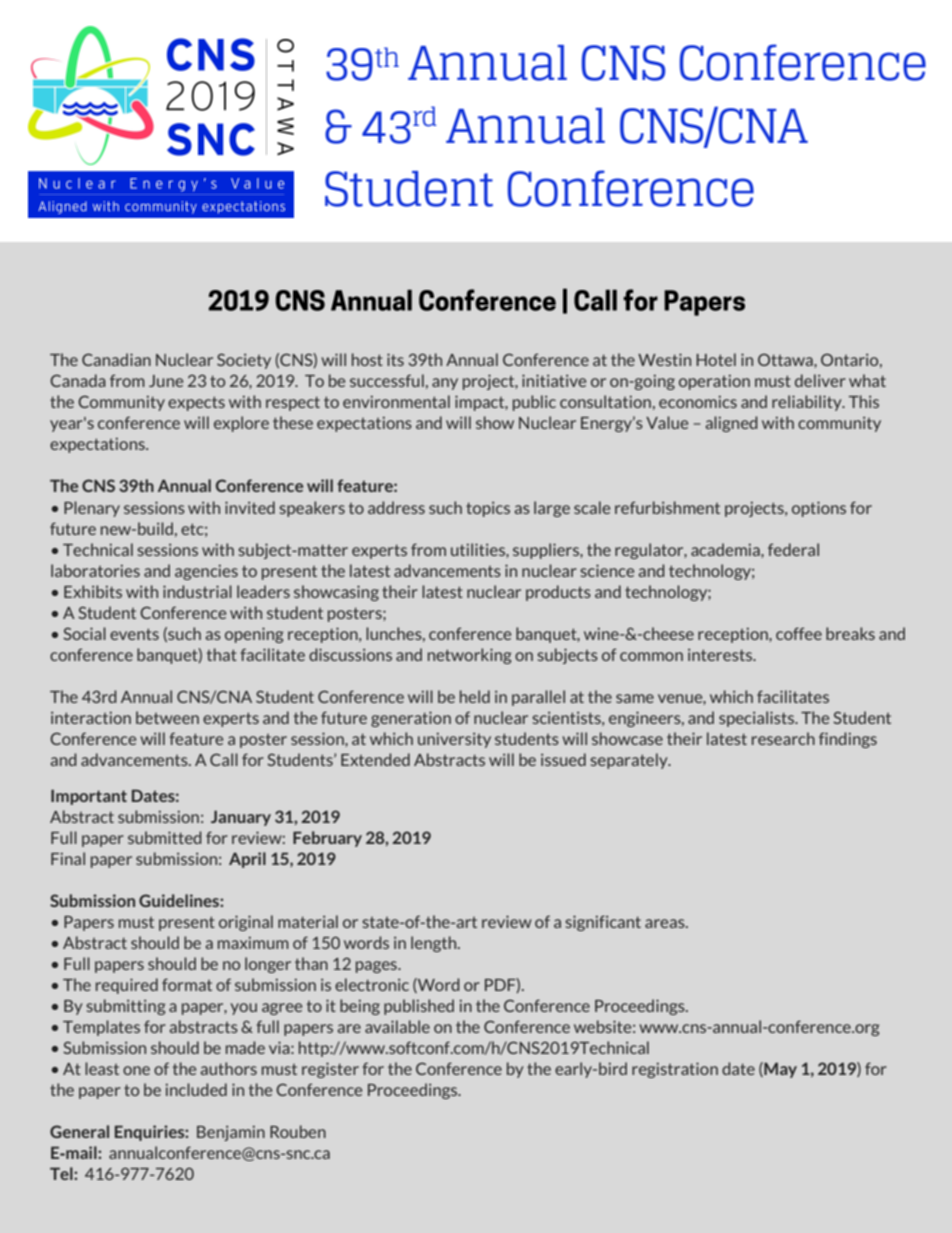  Describe the element at coordinates (820, 380) in the screenshot. I see `deliver` at that location.
